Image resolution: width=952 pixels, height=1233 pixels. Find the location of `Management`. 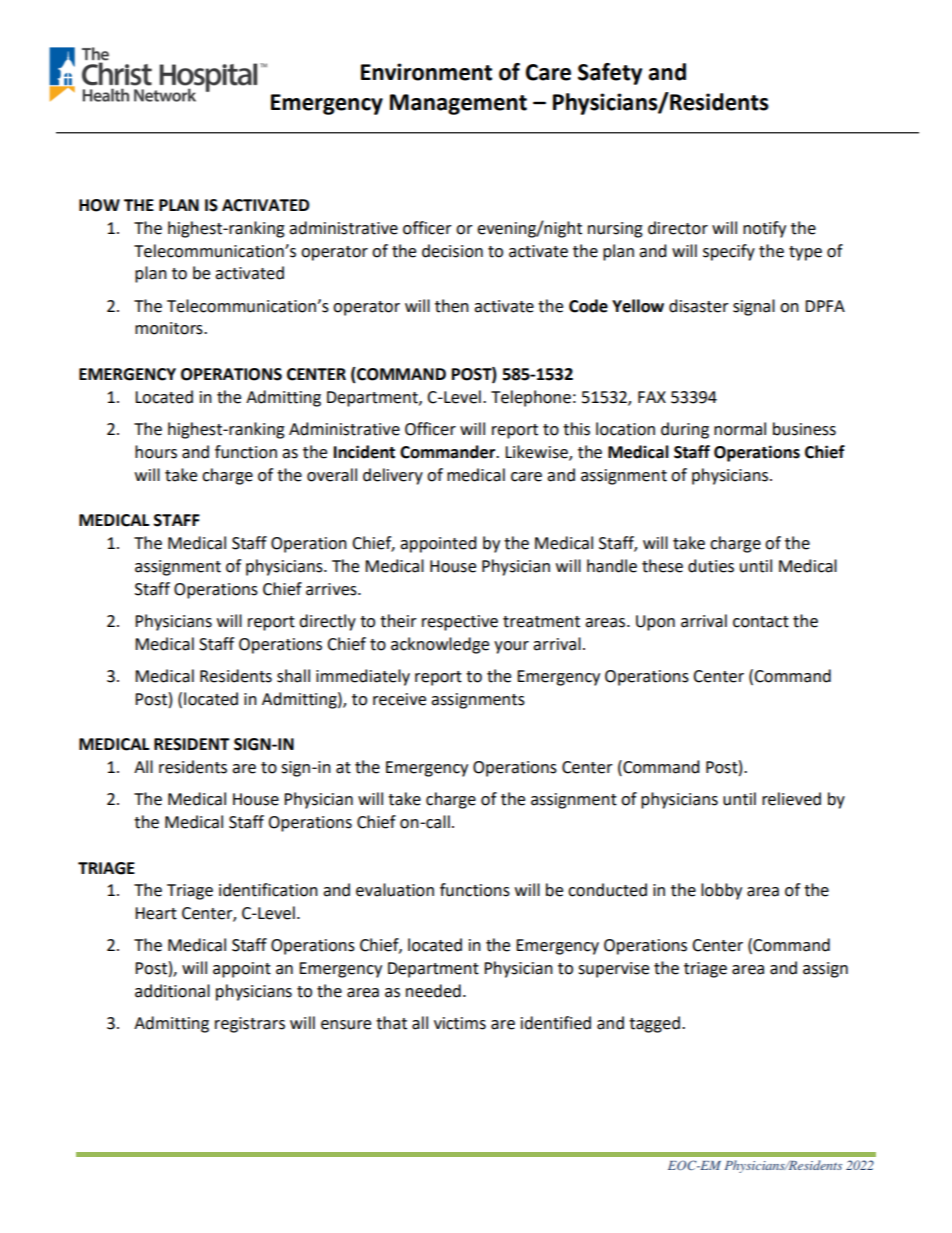

Management is located at coordinates (458, 104).
